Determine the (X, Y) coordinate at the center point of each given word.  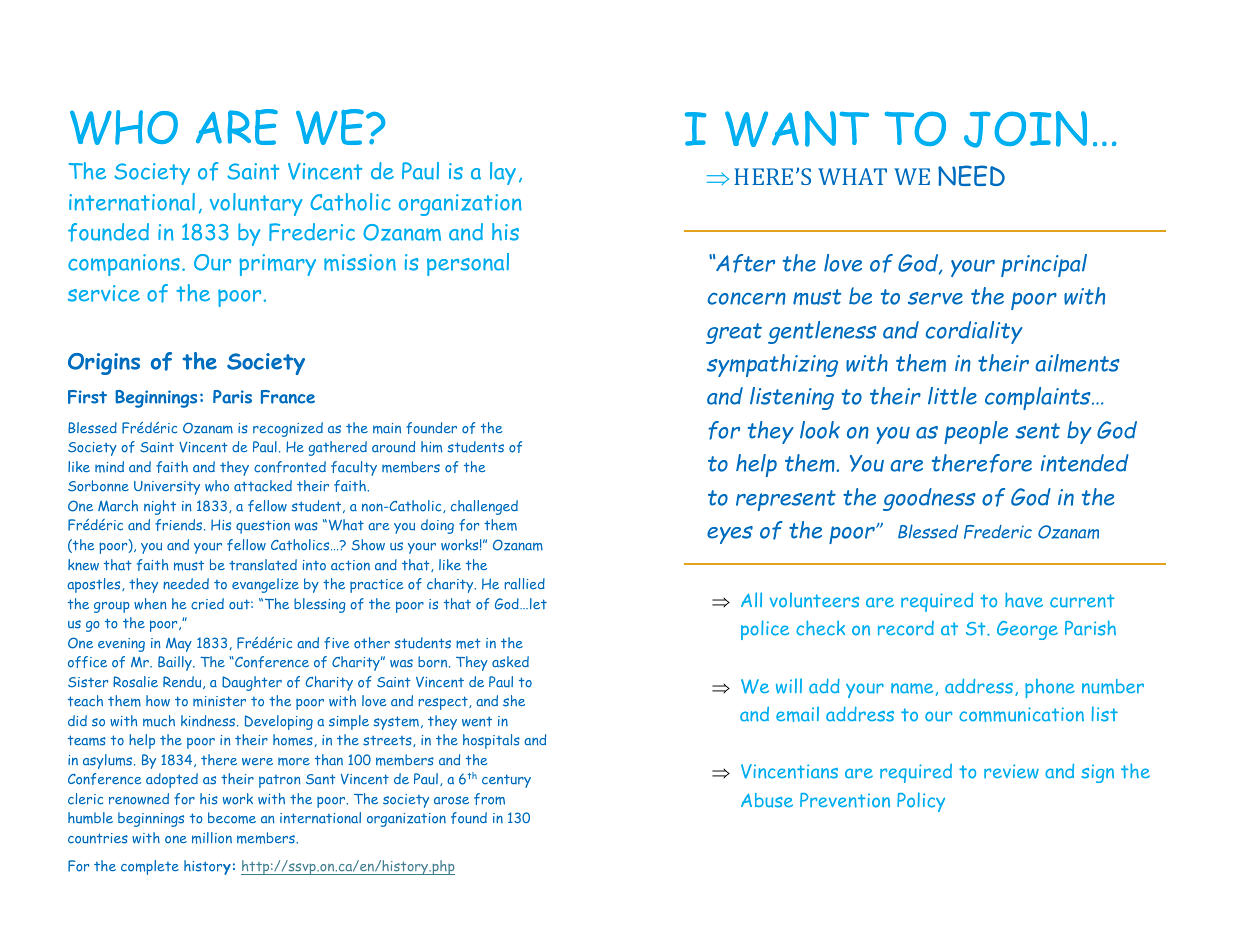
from (489, 799)
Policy (921, 802)
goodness (929, 499)
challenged (484, 507)
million (212, 838)
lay (503, 173)
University (167, 488)
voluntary (256, 204)
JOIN (1025, 129)
